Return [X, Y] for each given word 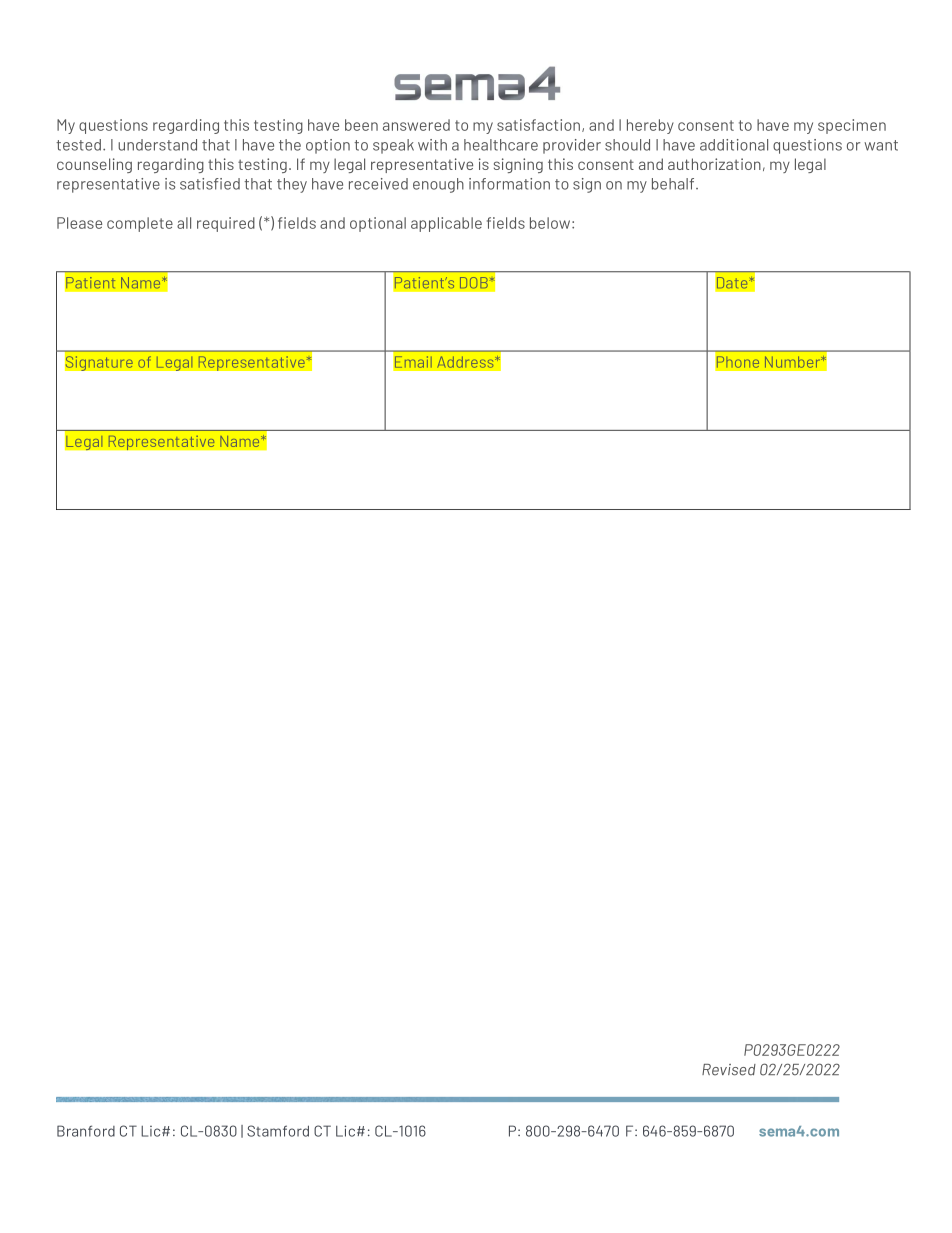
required [226, 224]
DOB [475, 283]
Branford [86, 1131]
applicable [446, 224]
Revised [729, 1070]
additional [734, 145]
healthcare [501, 145]
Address [466, 362]
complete [140, 224]
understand [157, 145]
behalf [674, 184]
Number [794, 362]
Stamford [278, 1131]
